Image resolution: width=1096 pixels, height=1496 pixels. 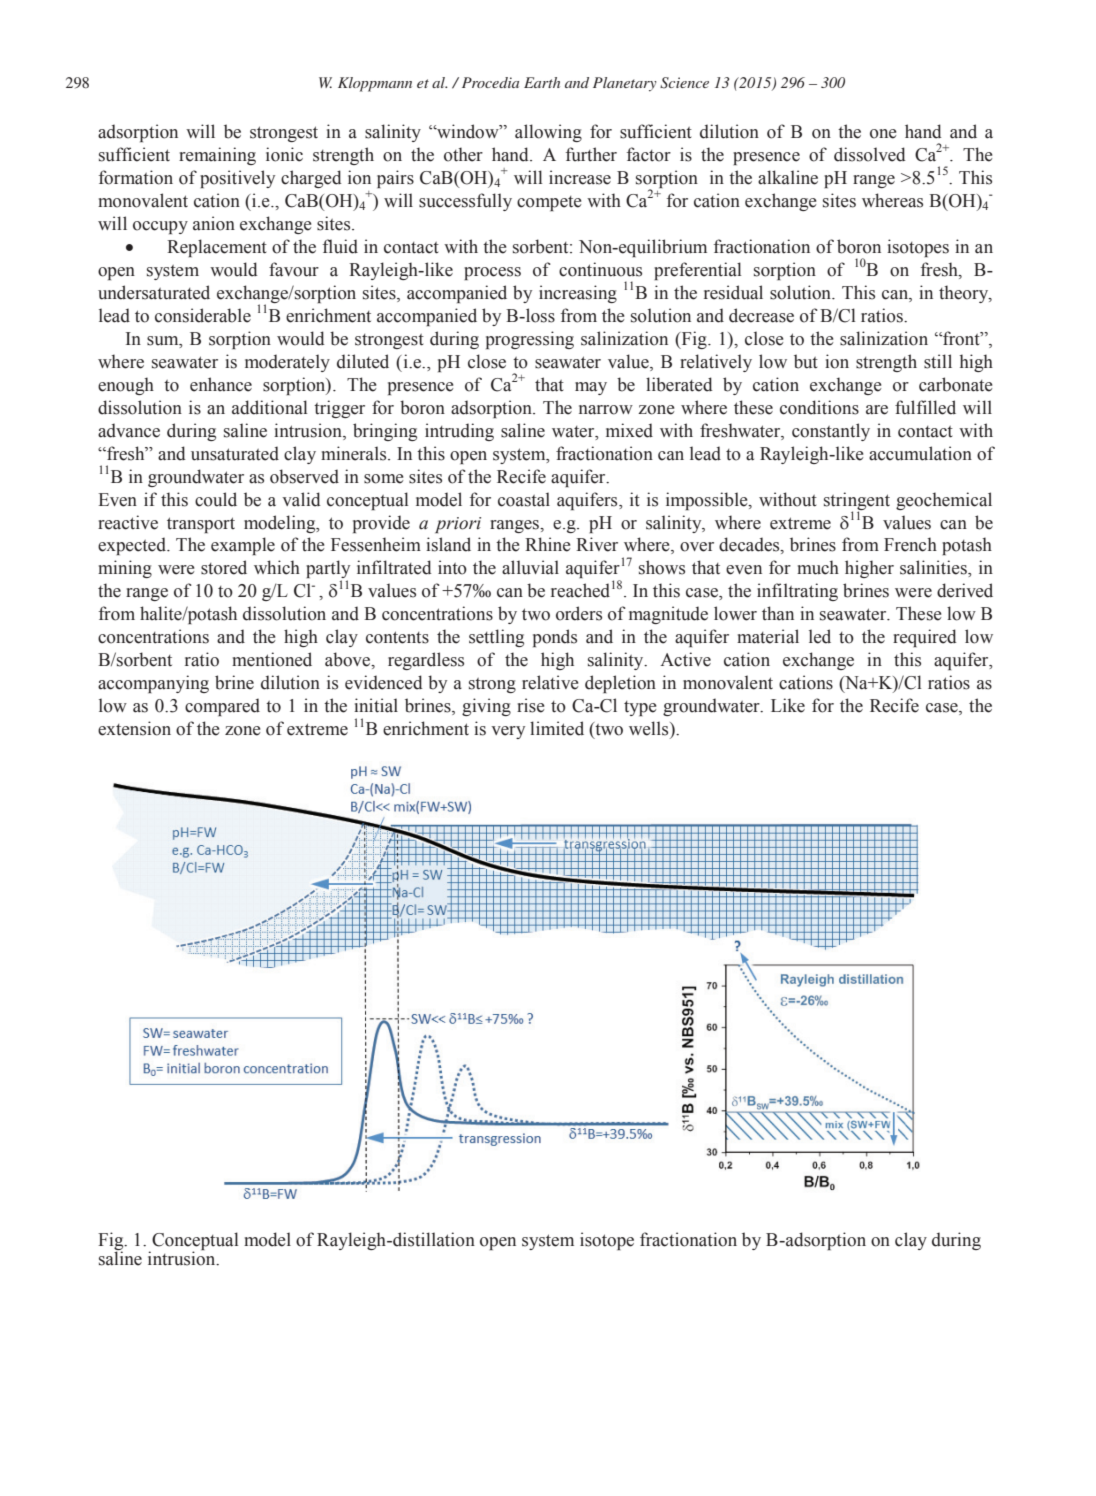 What do you see at coordinates (269, 407) in the page?
I see `additional` at bounding box center [269, 407].
